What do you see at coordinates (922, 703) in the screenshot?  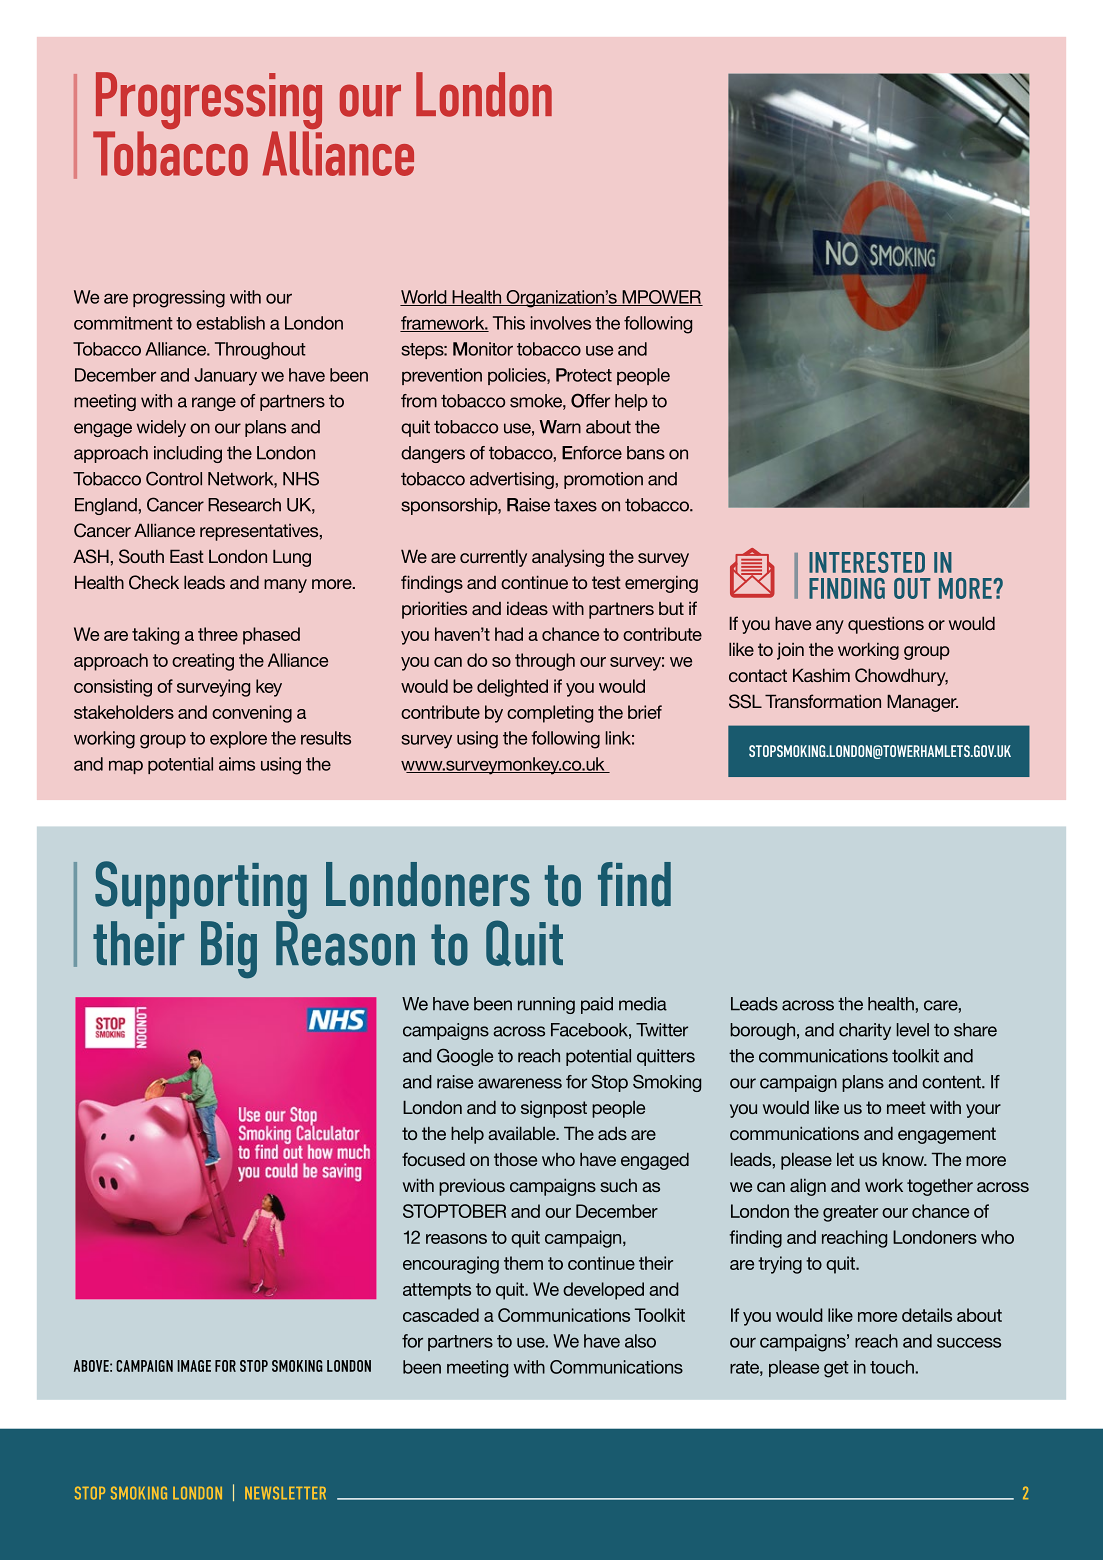 I see `Manager` at bounding box center [922, 703].
